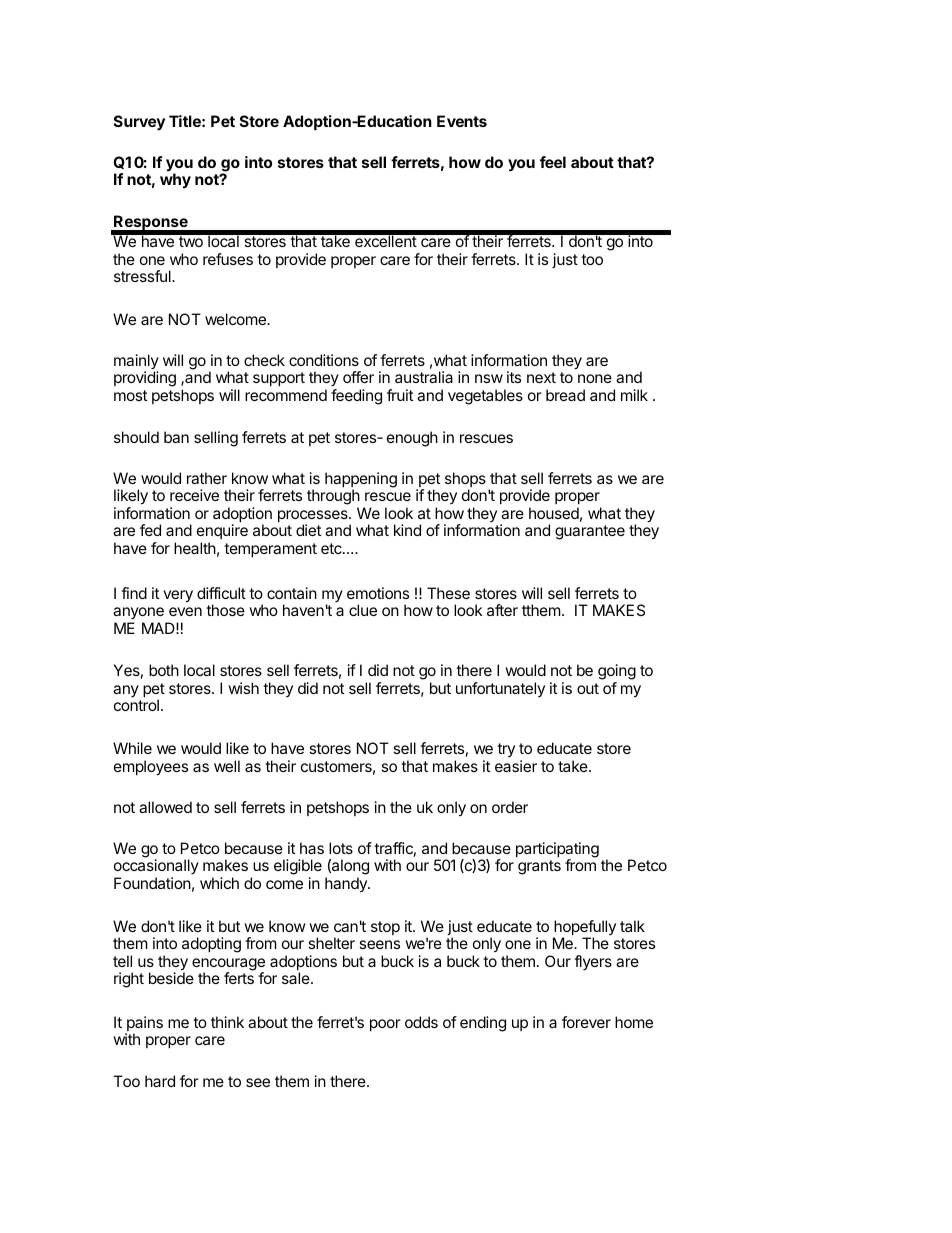  What do you see at coordinates (565, 395) in the document?
I see `bread` at bounding box center [565, 395].
